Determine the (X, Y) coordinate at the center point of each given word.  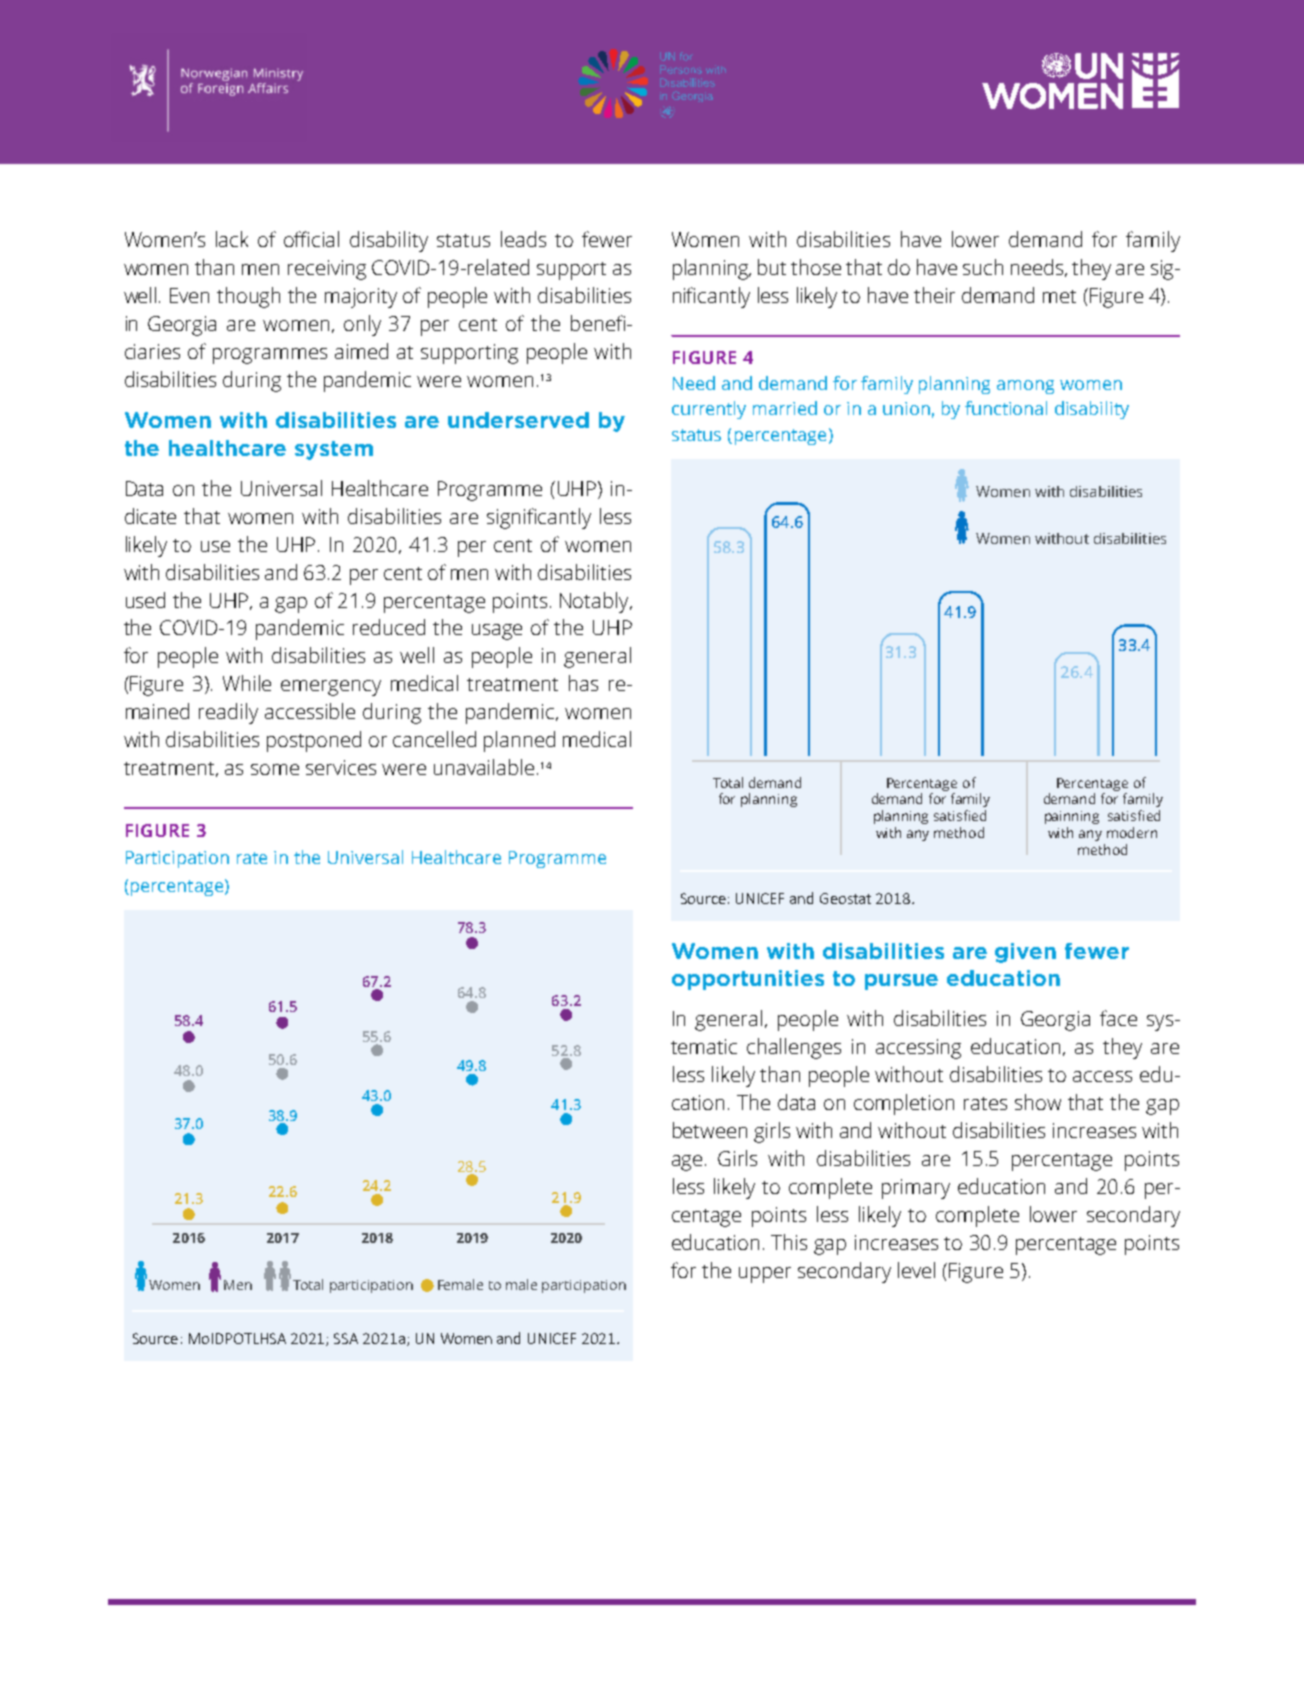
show (1038, 1102)
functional (1006, 408)
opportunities (748, 980)
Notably (595, 602)
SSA (346, 1338)
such (983, 267)
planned (519, 741)
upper (765, 1275)
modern (1132, 832)
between (710, 1130)
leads (523, 239)
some (275, 769)
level (916, 1270)
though (248, 297)
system (334, 450)
